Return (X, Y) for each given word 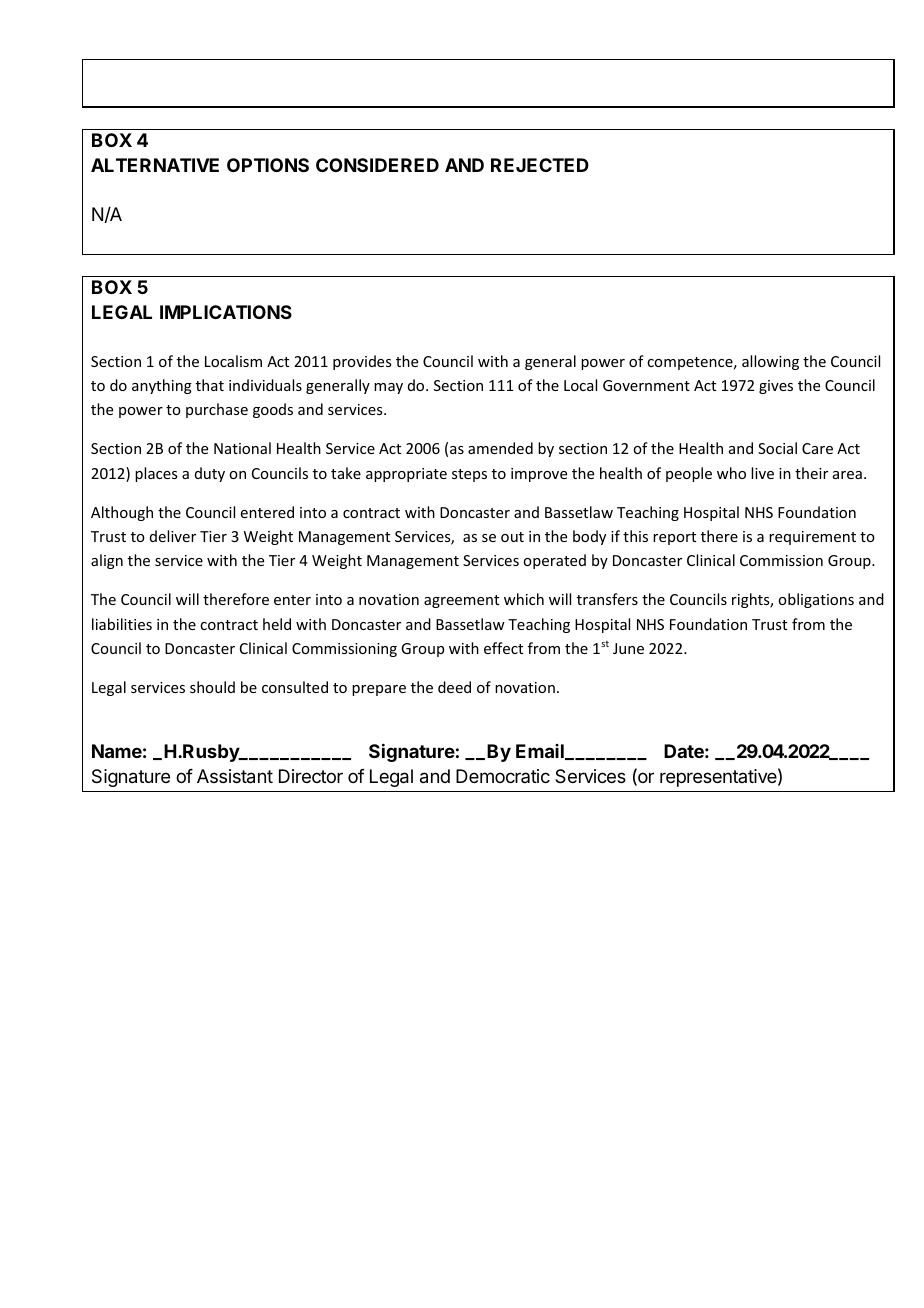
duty (210, 474)
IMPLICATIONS (226, 312)
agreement (461, 601)
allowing (770, 362)
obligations (816, 600)
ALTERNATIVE (155, 165)
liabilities (122, 624)
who (731, 473)
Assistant (235, 776)
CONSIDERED (377, 165)
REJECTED (540, 165)
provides (362, 362)
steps (469, 475)
